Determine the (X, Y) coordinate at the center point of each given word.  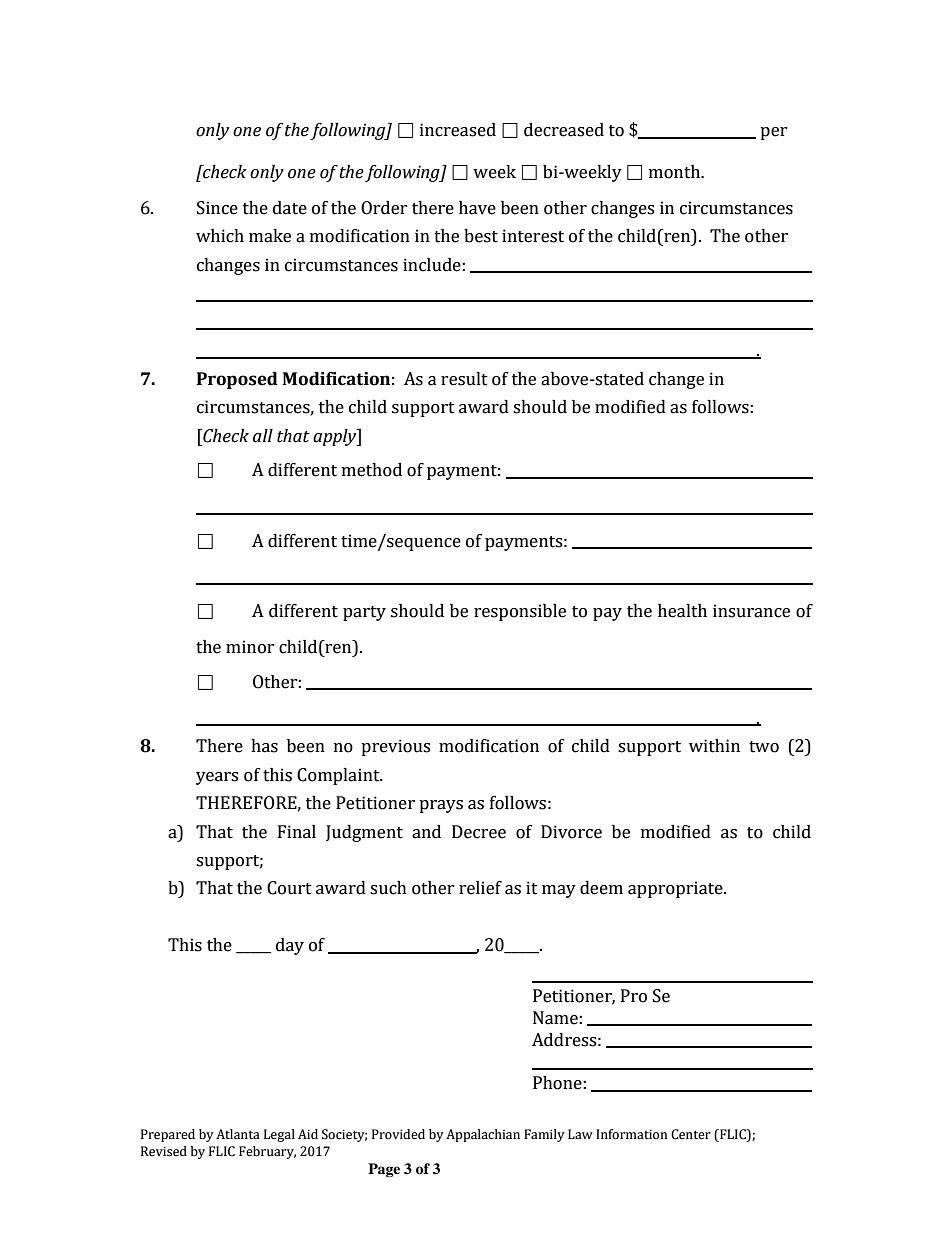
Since (217, 208)
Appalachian (483, 1135)
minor (250, 647)
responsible (520, 612)
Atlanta (238, 1134)
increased (458, 130)
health (682, 611)
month (676, 172)
